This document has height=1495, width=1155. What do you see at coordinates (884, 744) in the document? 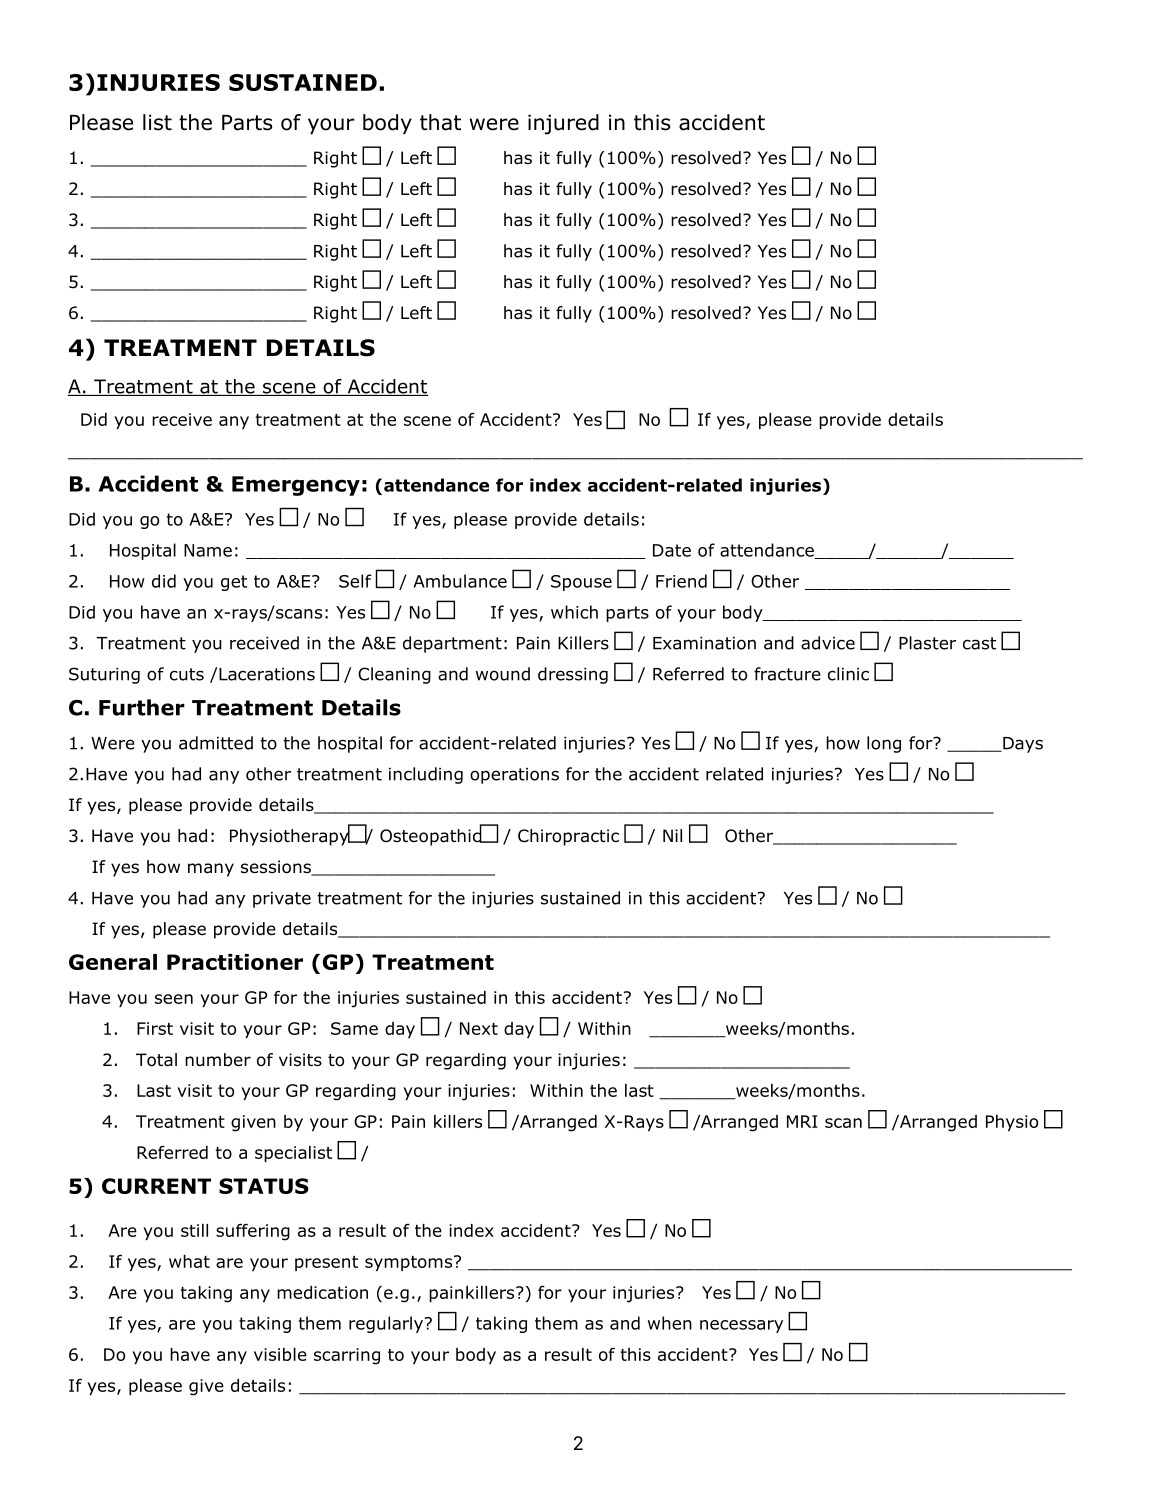
I see `long` at bounding box center [884, 744].
